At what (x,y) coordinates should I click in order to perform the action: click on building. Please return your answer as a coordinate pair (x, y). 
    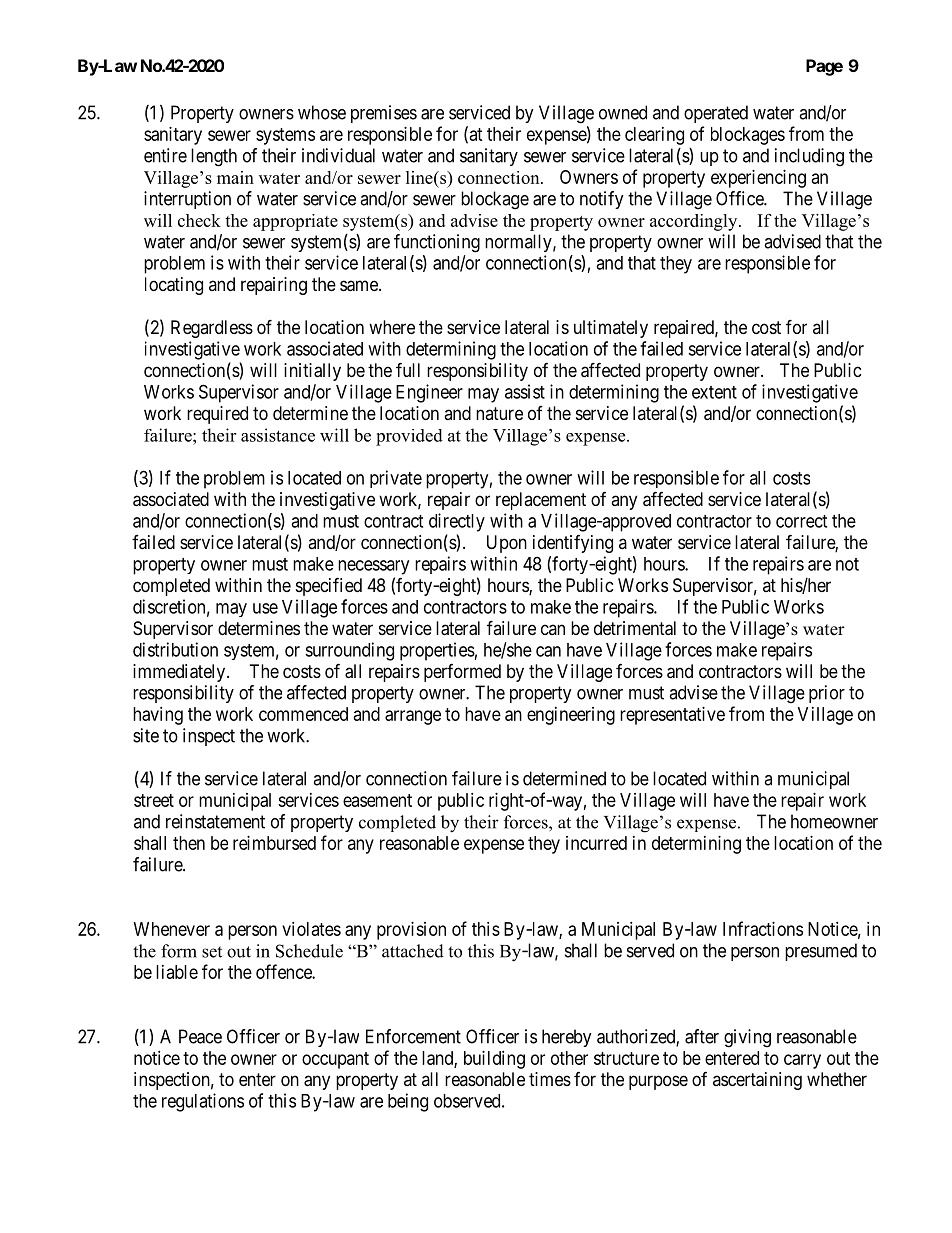
    Looking at the image, I should click on (494, 1060).
